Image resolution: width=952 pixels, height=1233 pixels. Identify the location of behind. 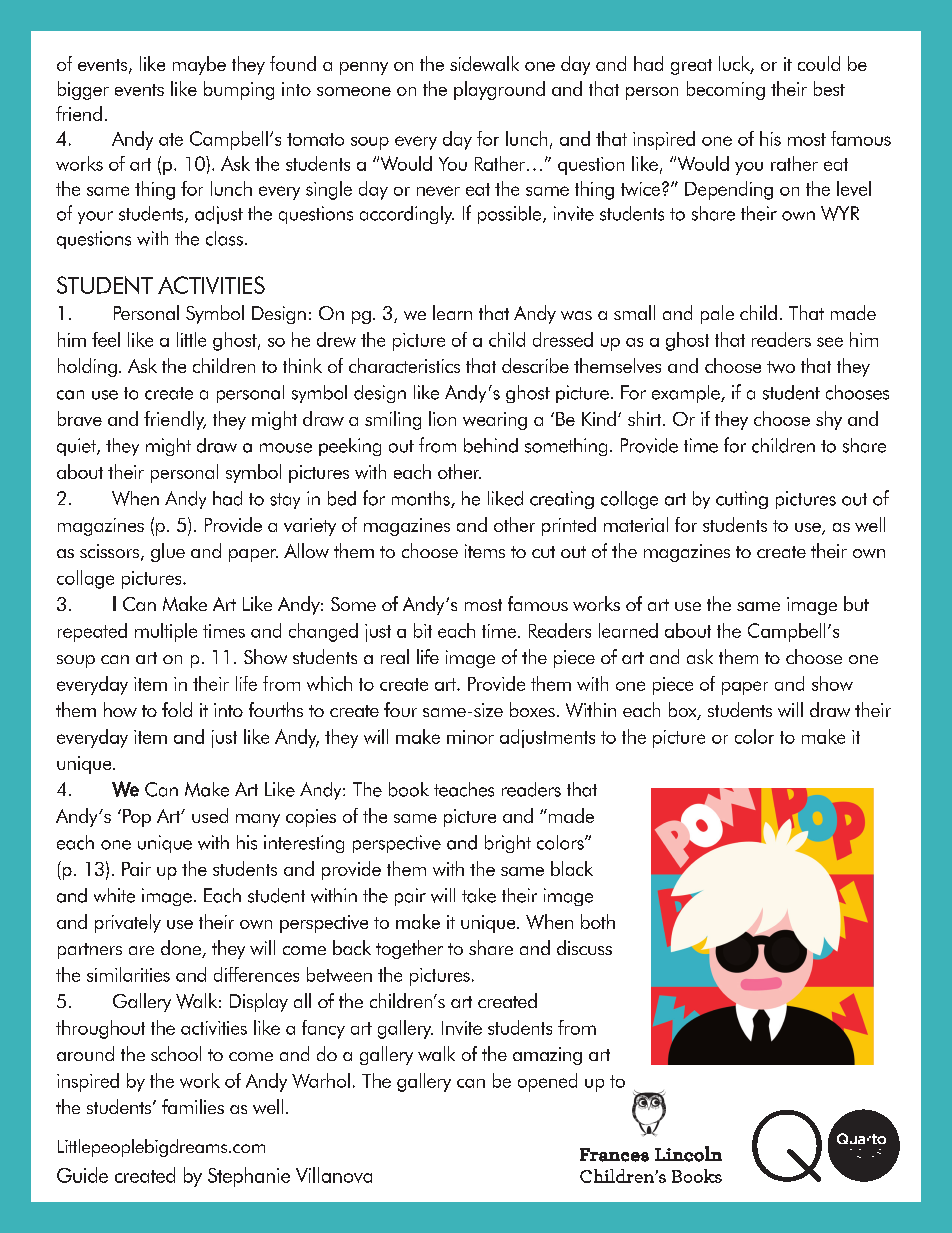
(491, 445).
